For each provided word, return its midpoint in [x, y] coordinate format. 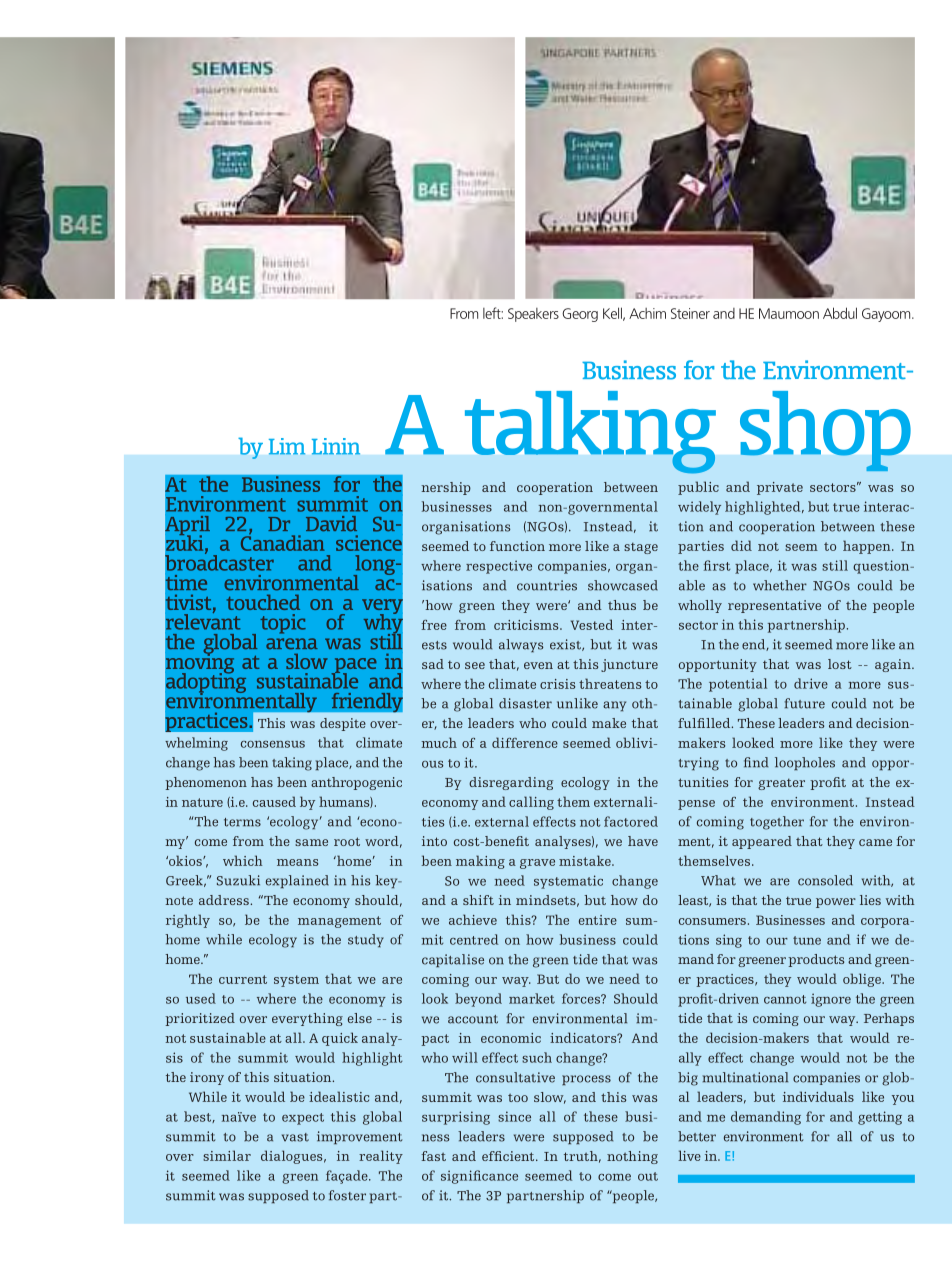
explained [297, 881]
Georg [580, 315]
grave [537, 864]
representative [774, 606]
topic [283, 624]
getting [880, 1118]
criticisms [527, 625]
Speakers [533, 315]
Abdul [840, 313]
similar [227, 1155]
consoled [825, 880]
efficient [509, 1156]
